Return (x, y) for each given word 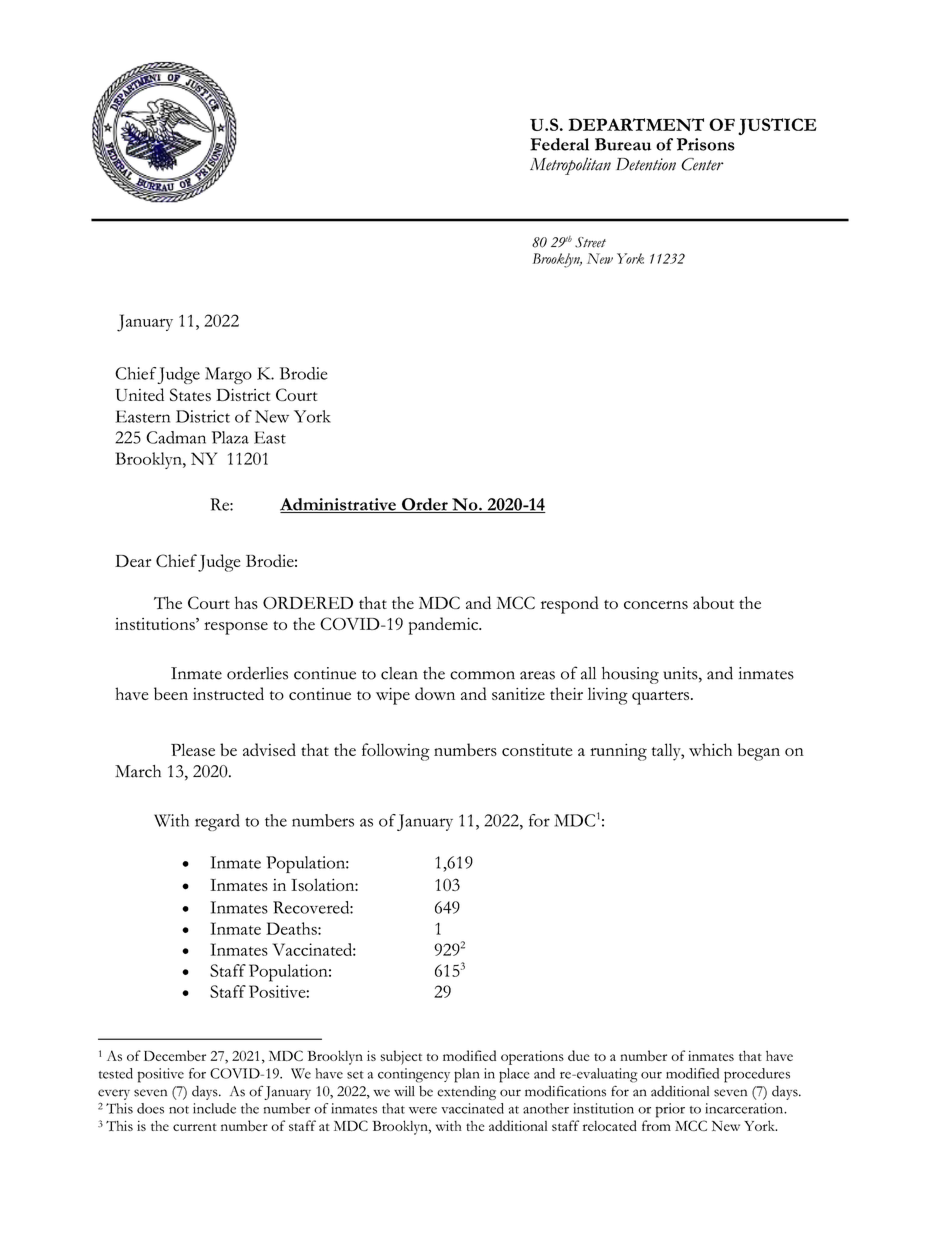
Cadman (176, 437)
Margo (228, 375)
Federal (559, 144)
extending (466, 1093)
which (710, 749)
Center (702, 164)
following (396, 752)
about (713, 602)
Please (193, 749)
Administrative (339, 505)
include (214, 1108)
